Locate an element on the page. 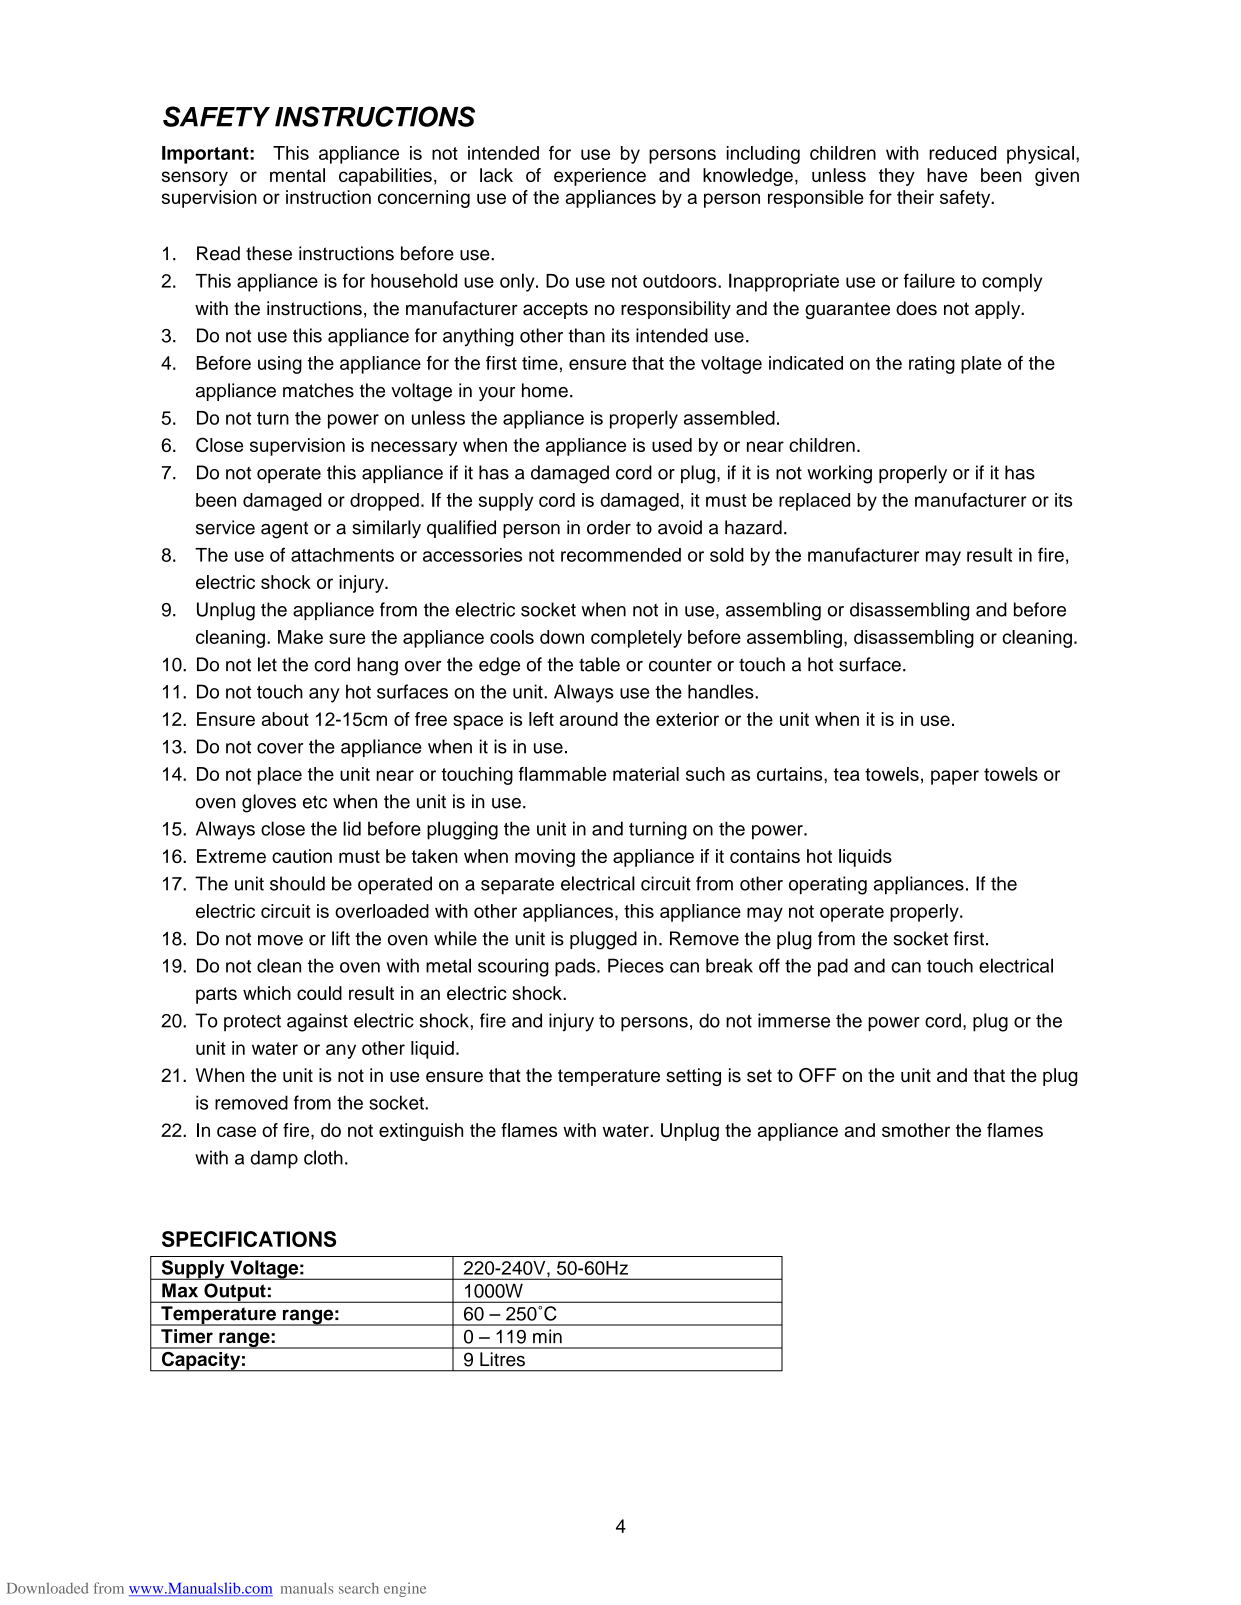  moving is located at coordinates (545, 858).
